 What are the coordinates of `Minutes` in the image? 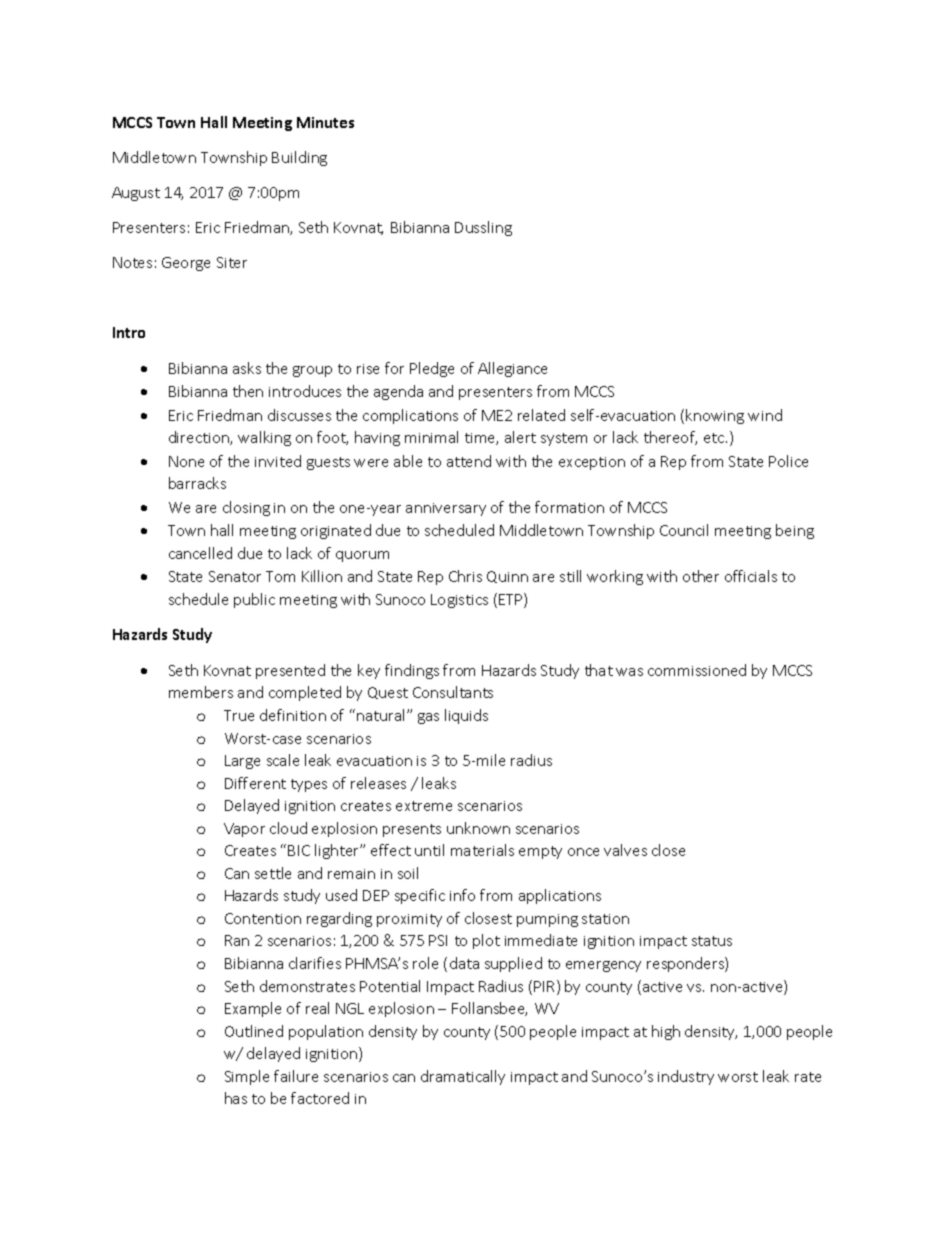 It's located at (325, 122).
